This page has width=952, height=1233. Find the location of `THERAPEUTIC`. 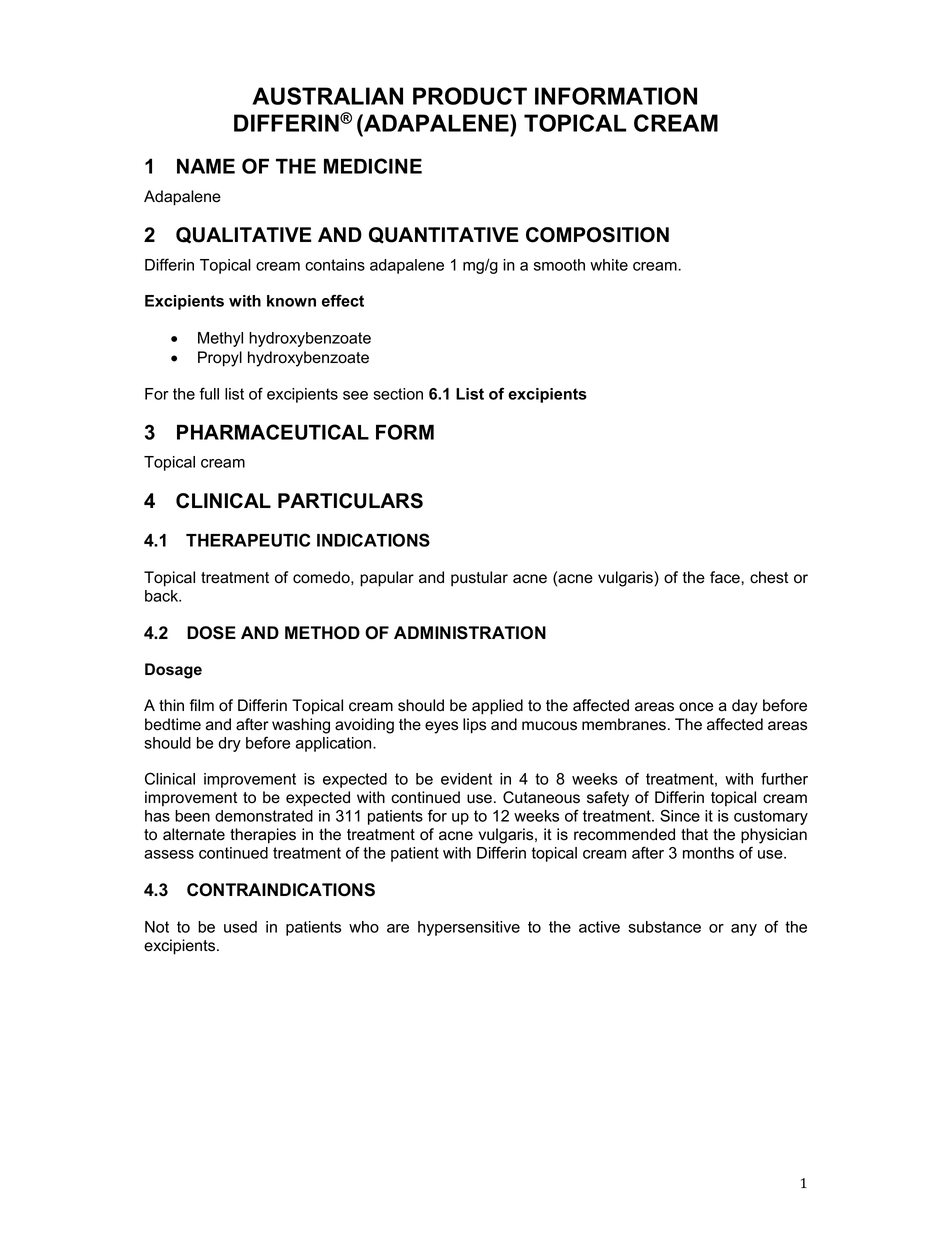

THERAPEUTIC is located at coordinates (248, 540).
